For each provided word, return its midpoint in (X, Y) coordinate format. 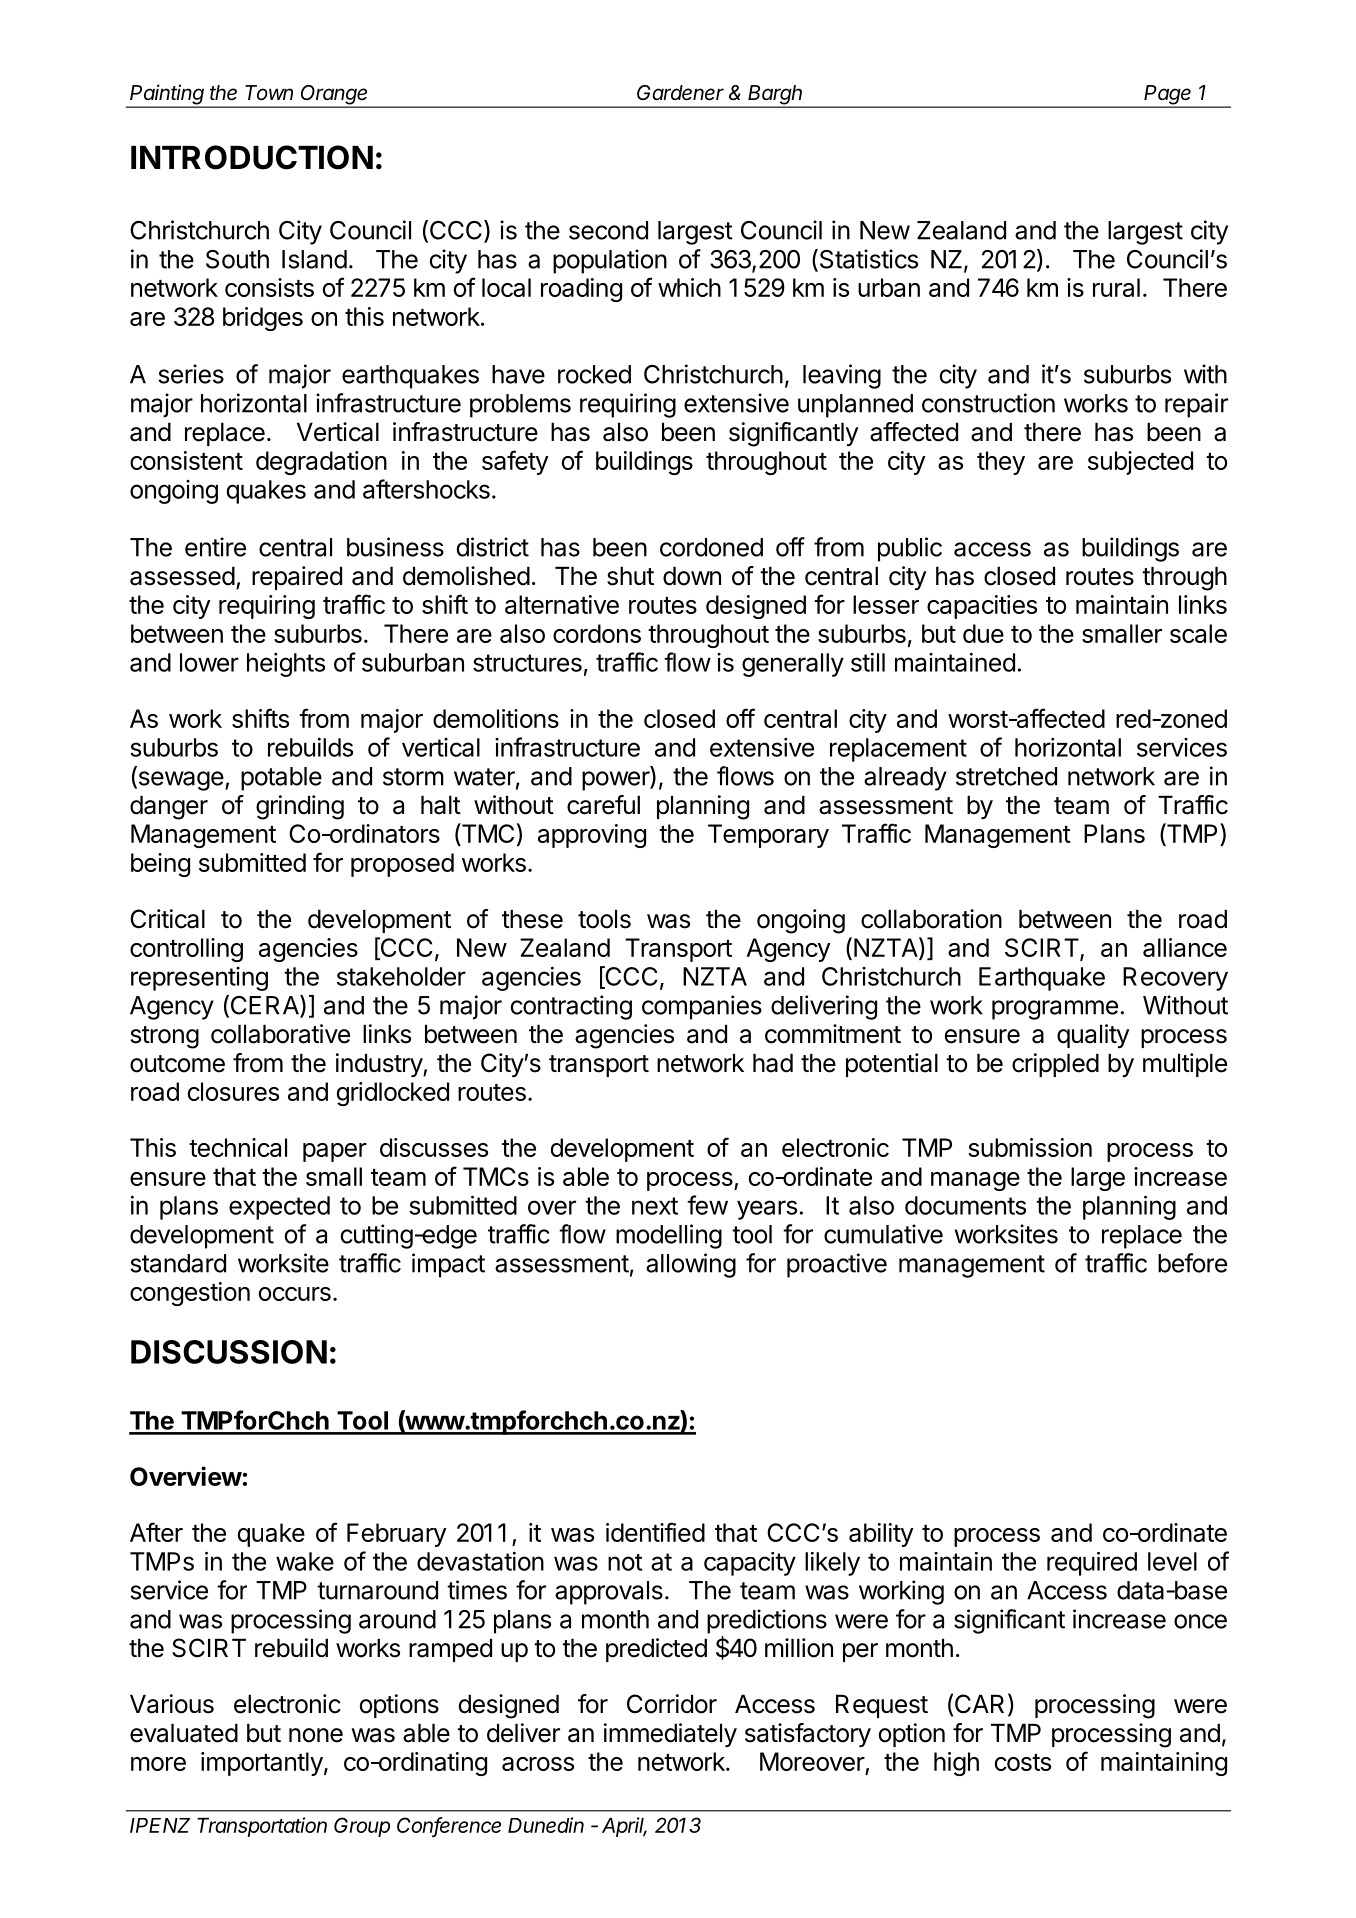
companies (702, 1007)
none (316, 1735)
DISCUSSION (229, 1352)
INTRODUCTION (252, 157)
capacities (982, 607)
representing (199, 979)
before (1192, 1263)
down (692, 576)
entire (215, 547)
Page (1168, 96)
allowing (691, 1265)
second (608, 230)
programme (1055, 1010)
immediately (670, 1735)
